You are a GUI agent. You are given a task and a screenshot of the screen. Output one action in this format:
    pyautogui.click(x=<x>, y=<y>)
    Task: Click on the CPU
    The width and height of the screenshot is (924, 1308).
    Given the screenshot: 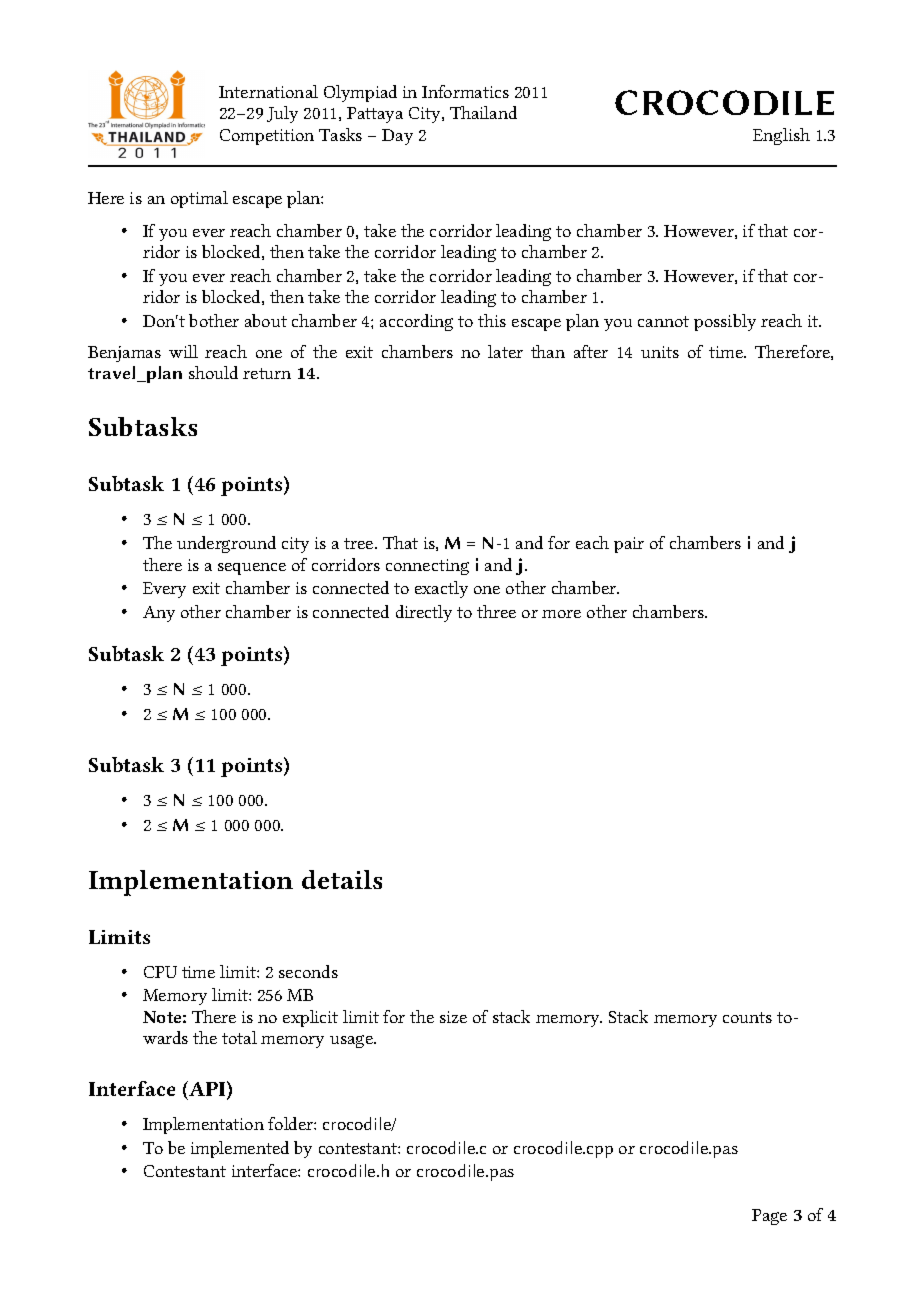 What is the action you would take?
    pyautogui.click(x=160, y=972)
